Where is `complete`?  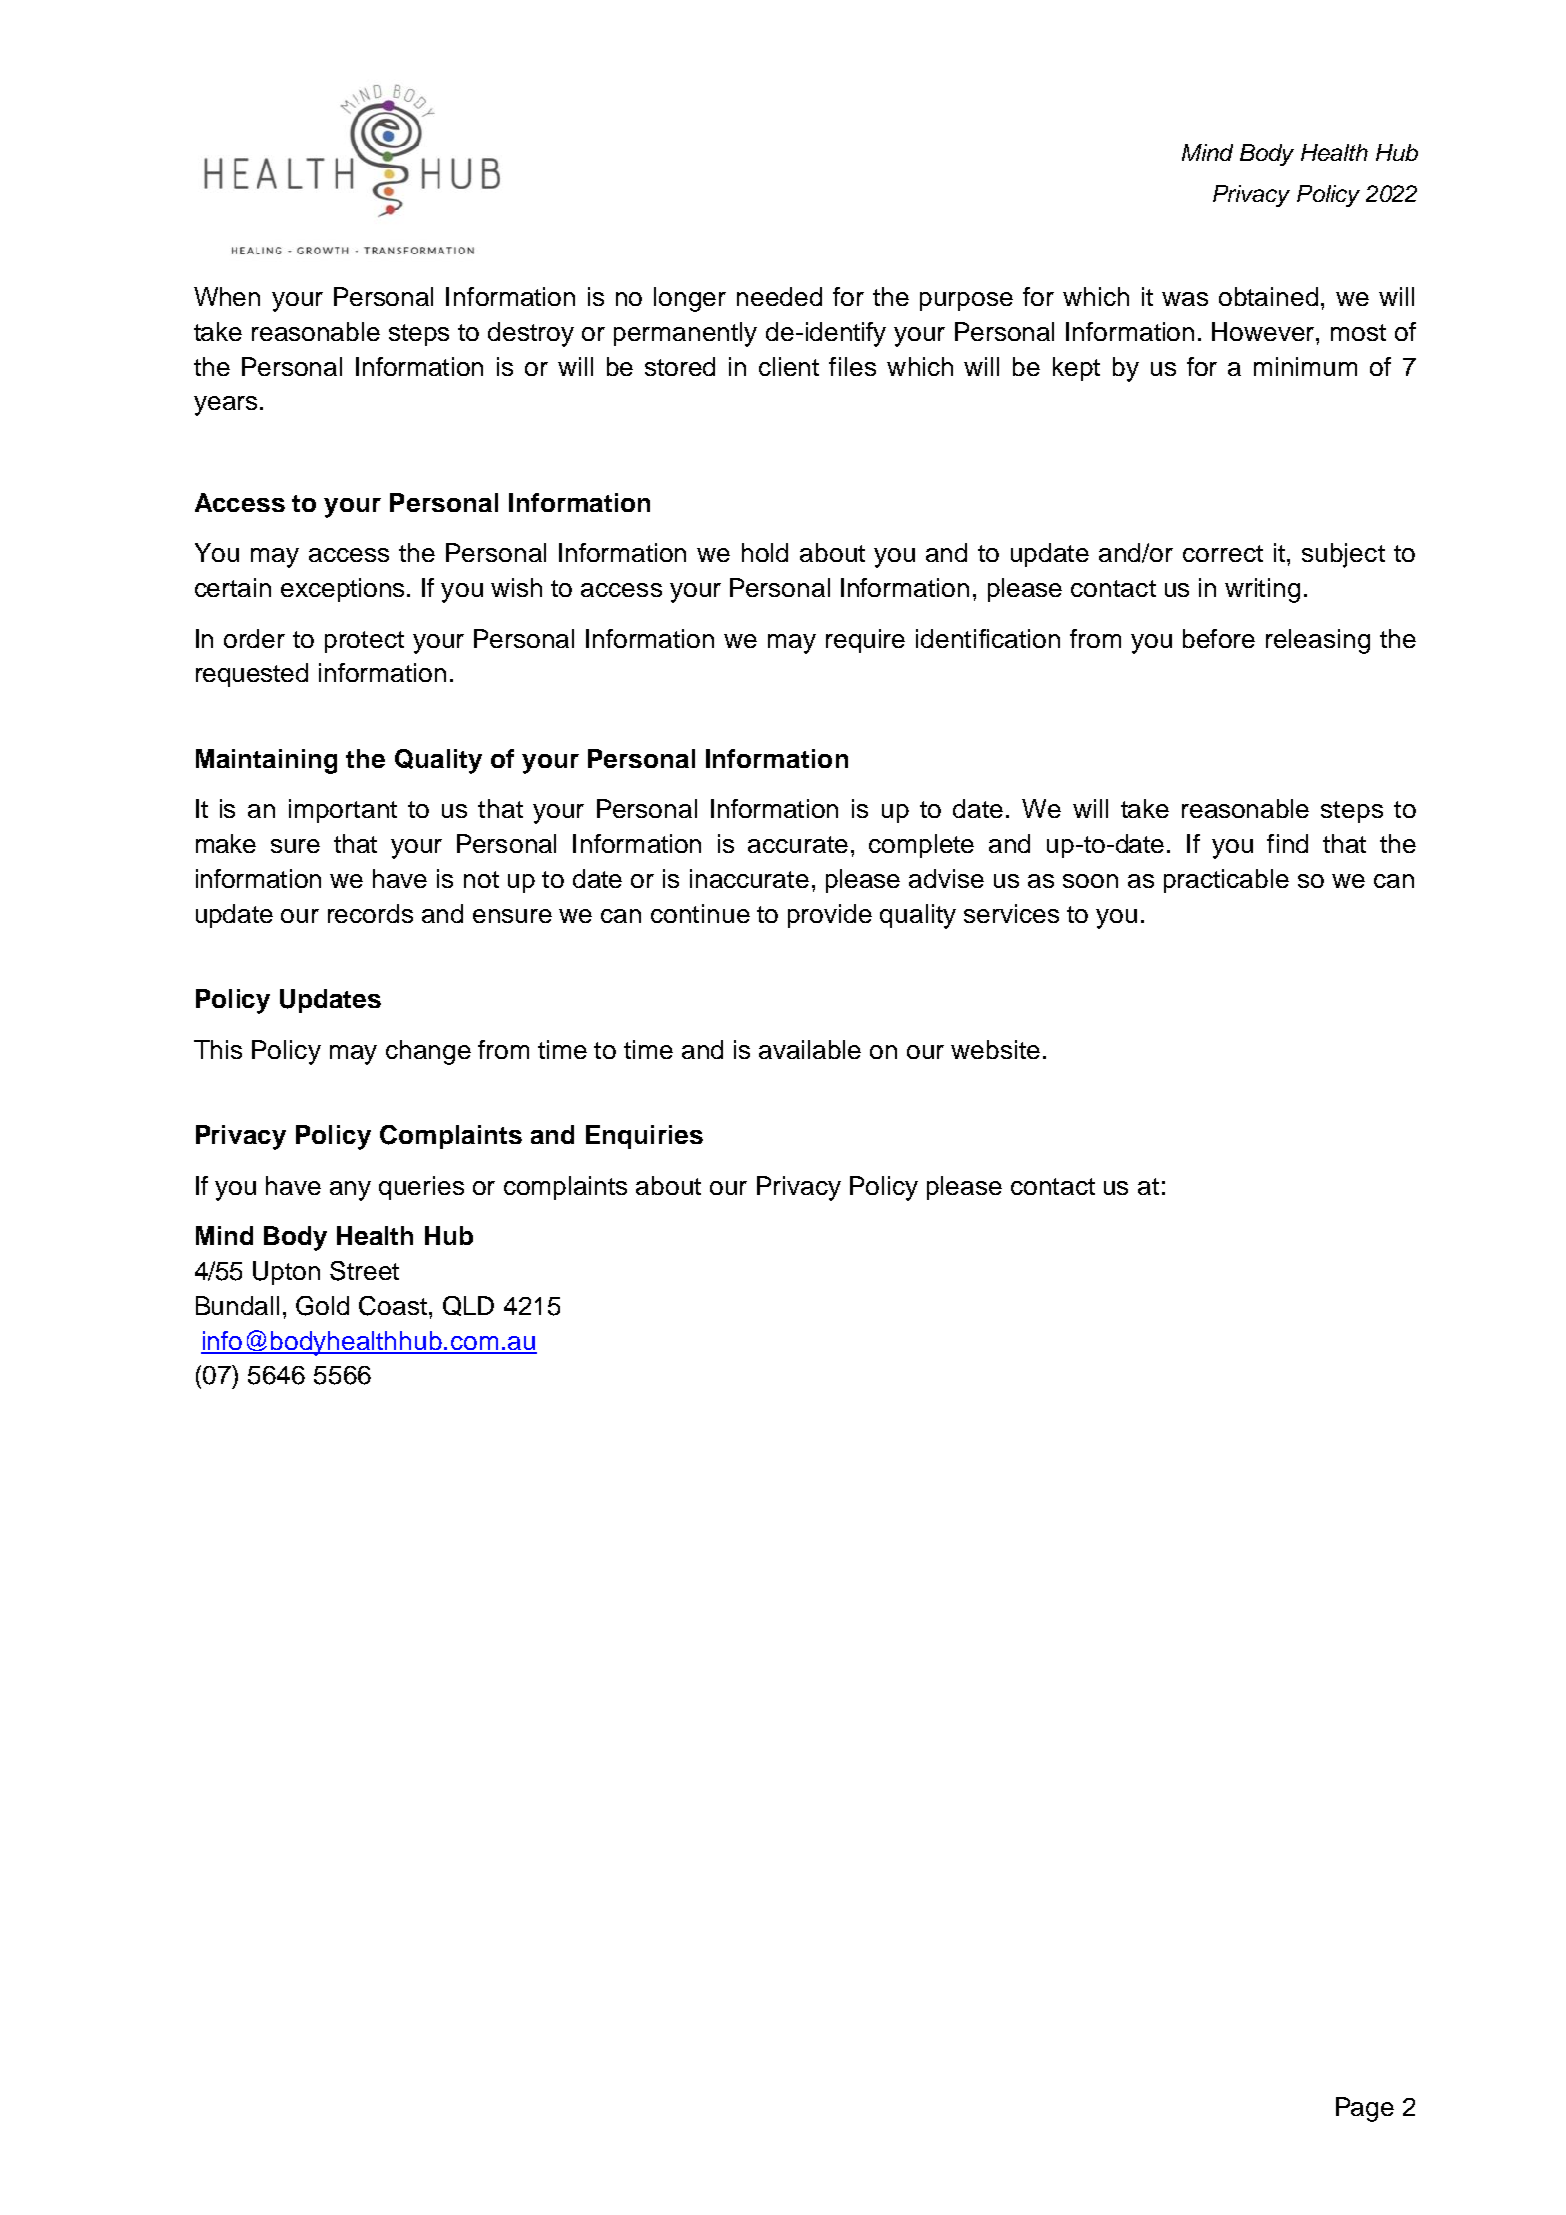
complete is located at coordinates (921, 846).
